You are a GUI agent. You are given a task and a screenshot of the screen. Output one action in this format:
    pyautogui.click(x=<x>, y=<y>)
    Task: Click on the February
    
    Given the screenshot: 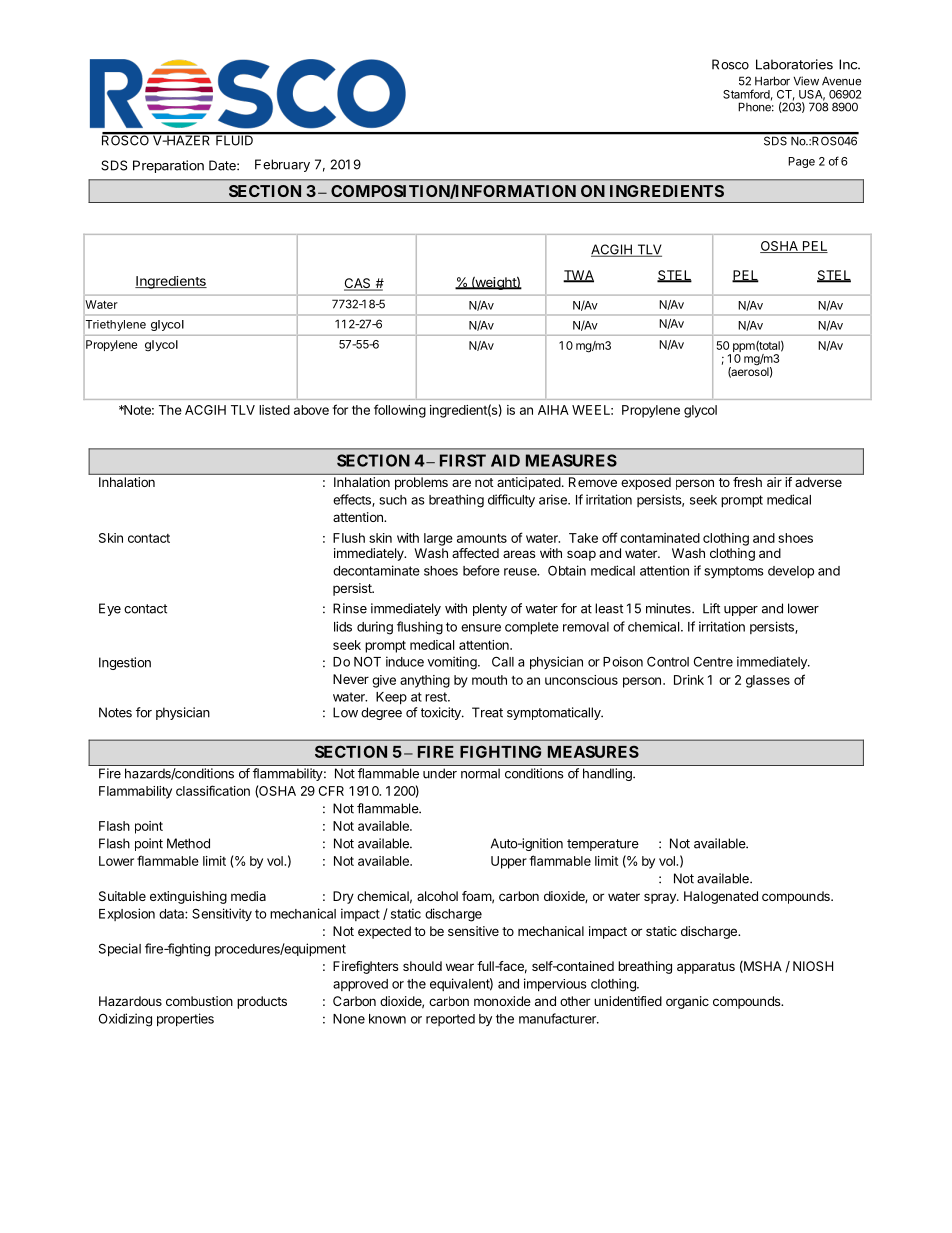 What is the action you would take?
    pyautogui.click(x=282, y=165)
